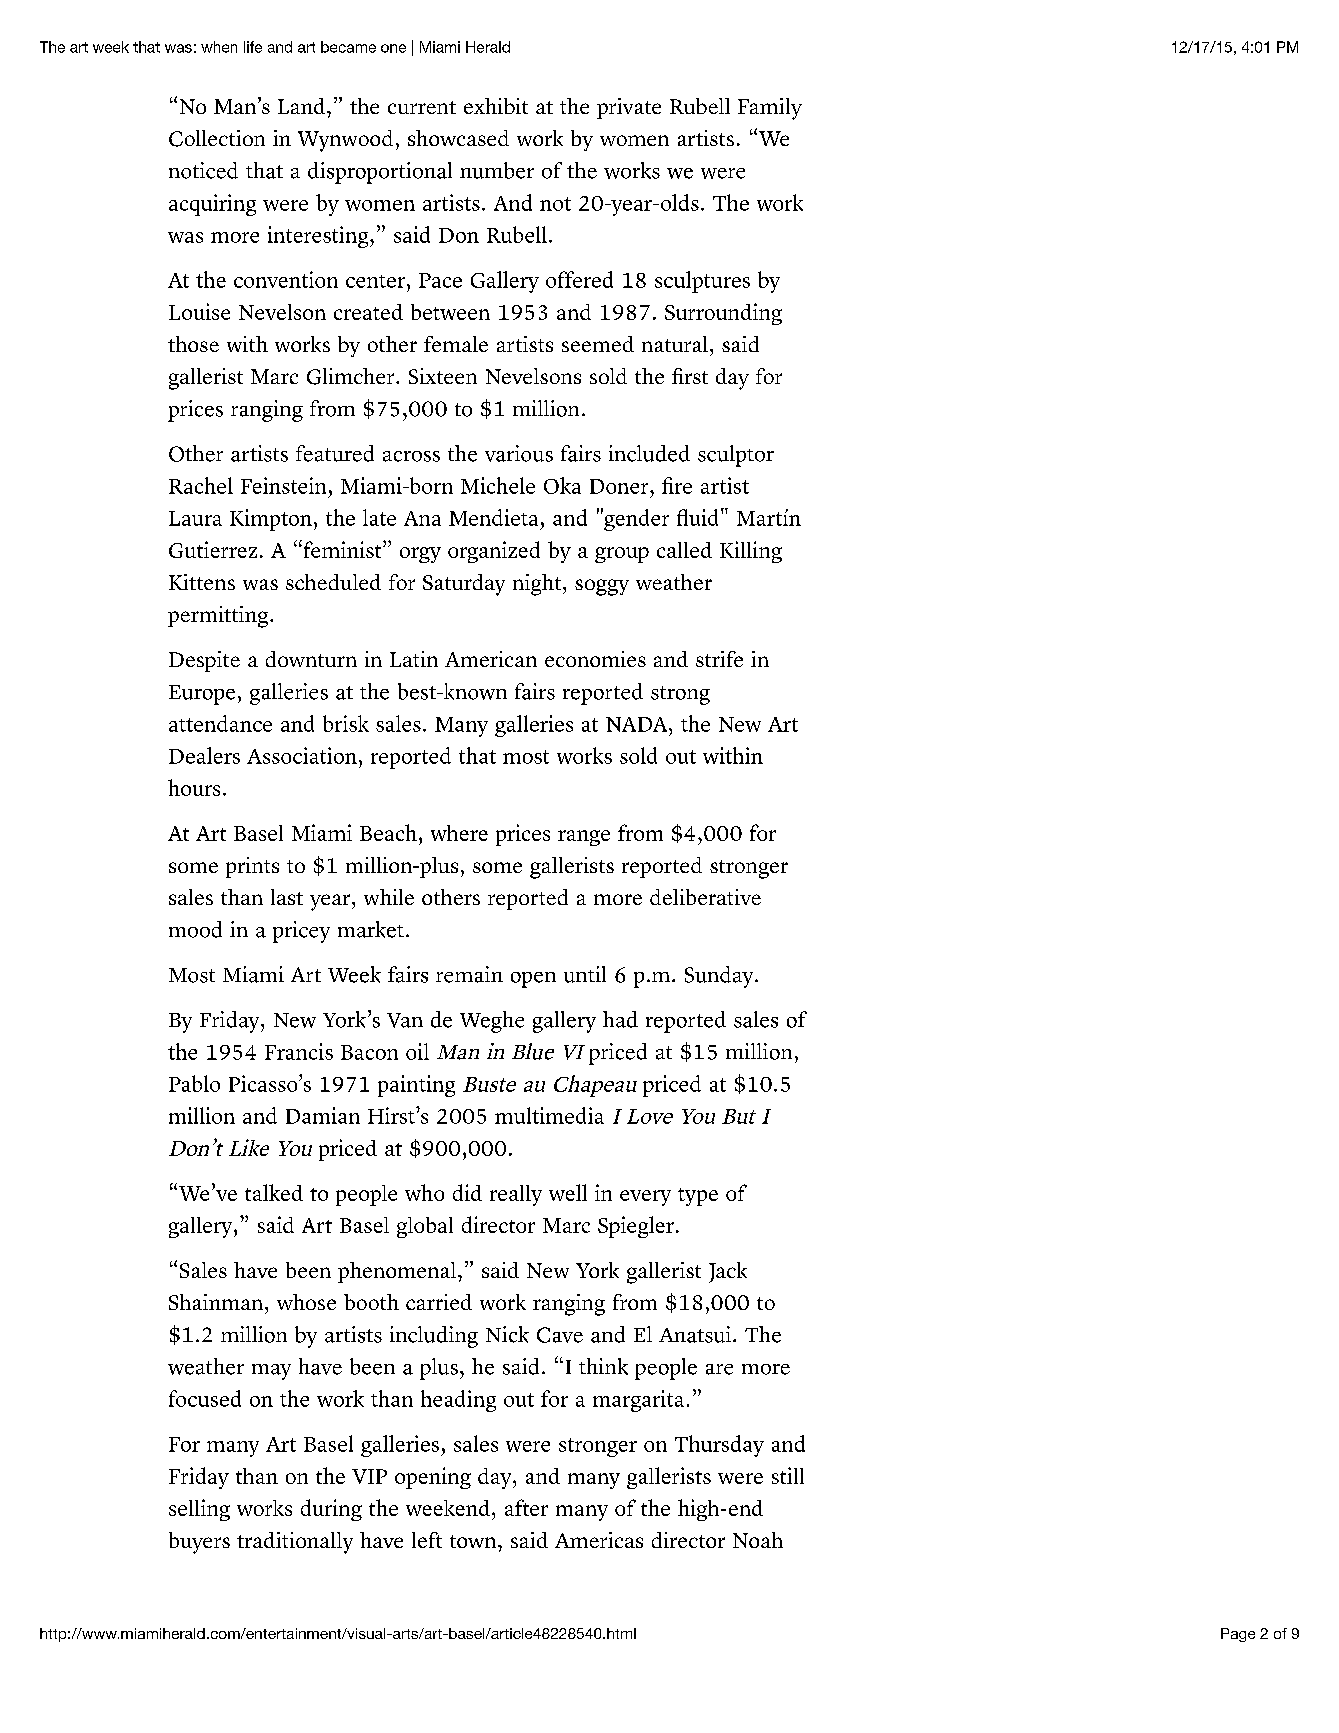 This image has width=1339, height=1733. Describe the element at coordinates (301, 106) in the image. I see `Land` at that location.
